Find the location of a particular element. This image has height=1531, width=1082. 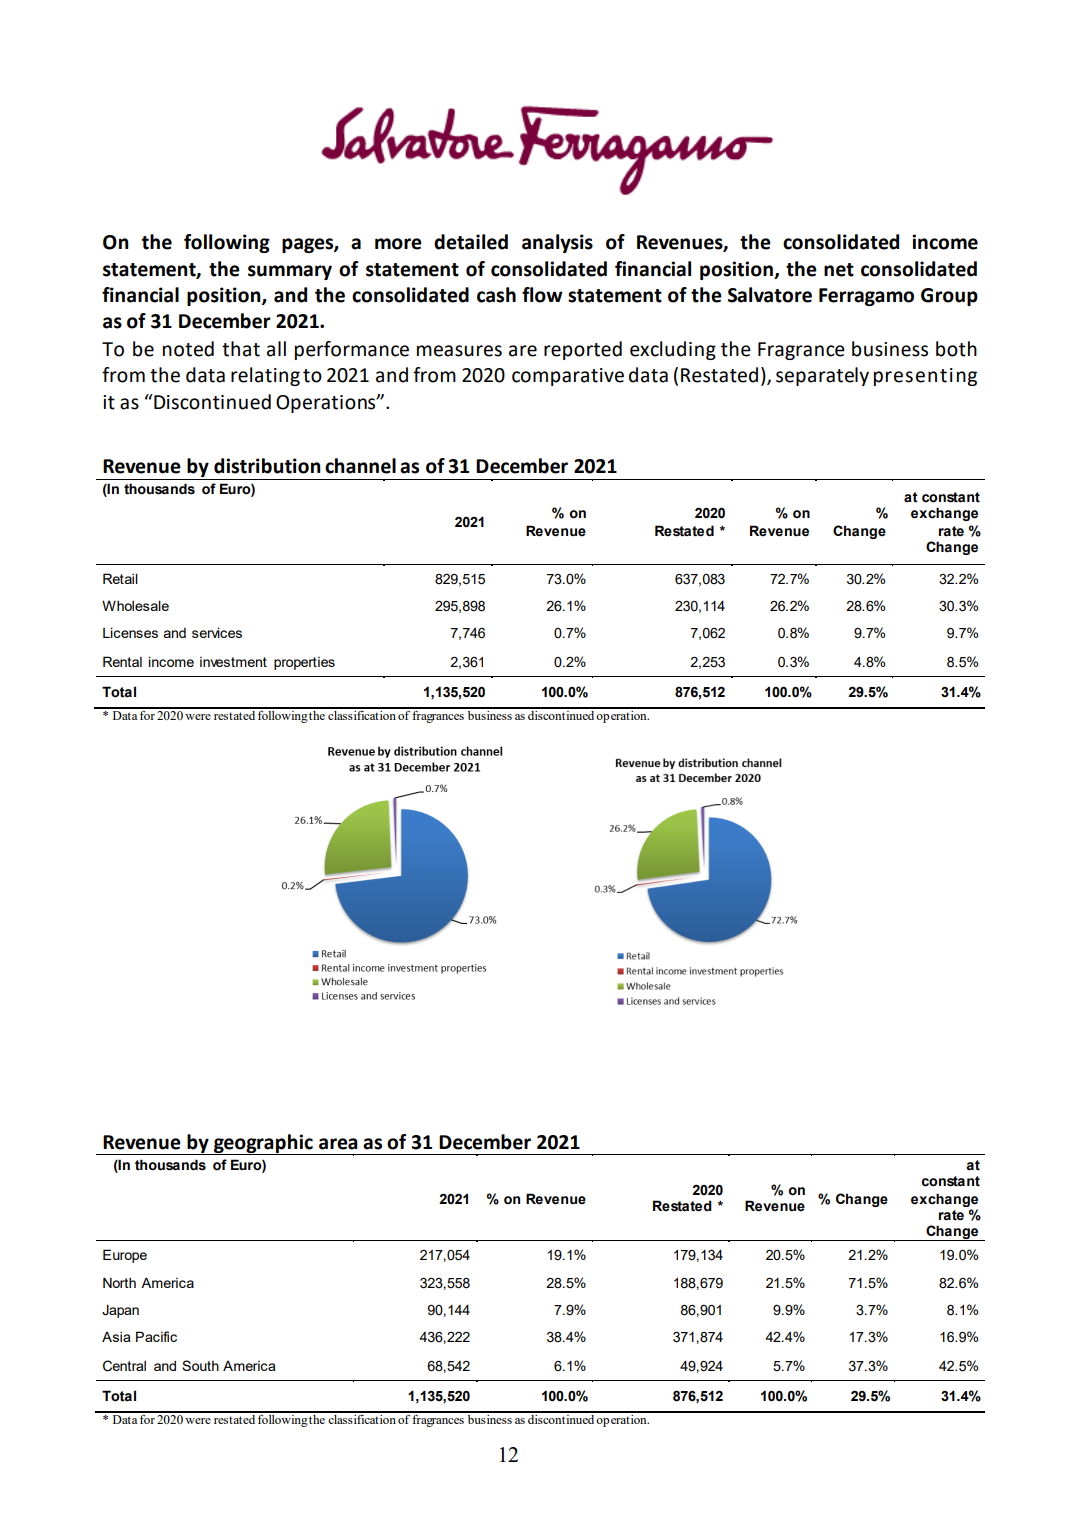

geographic is located at coordinates (263, 1144).
